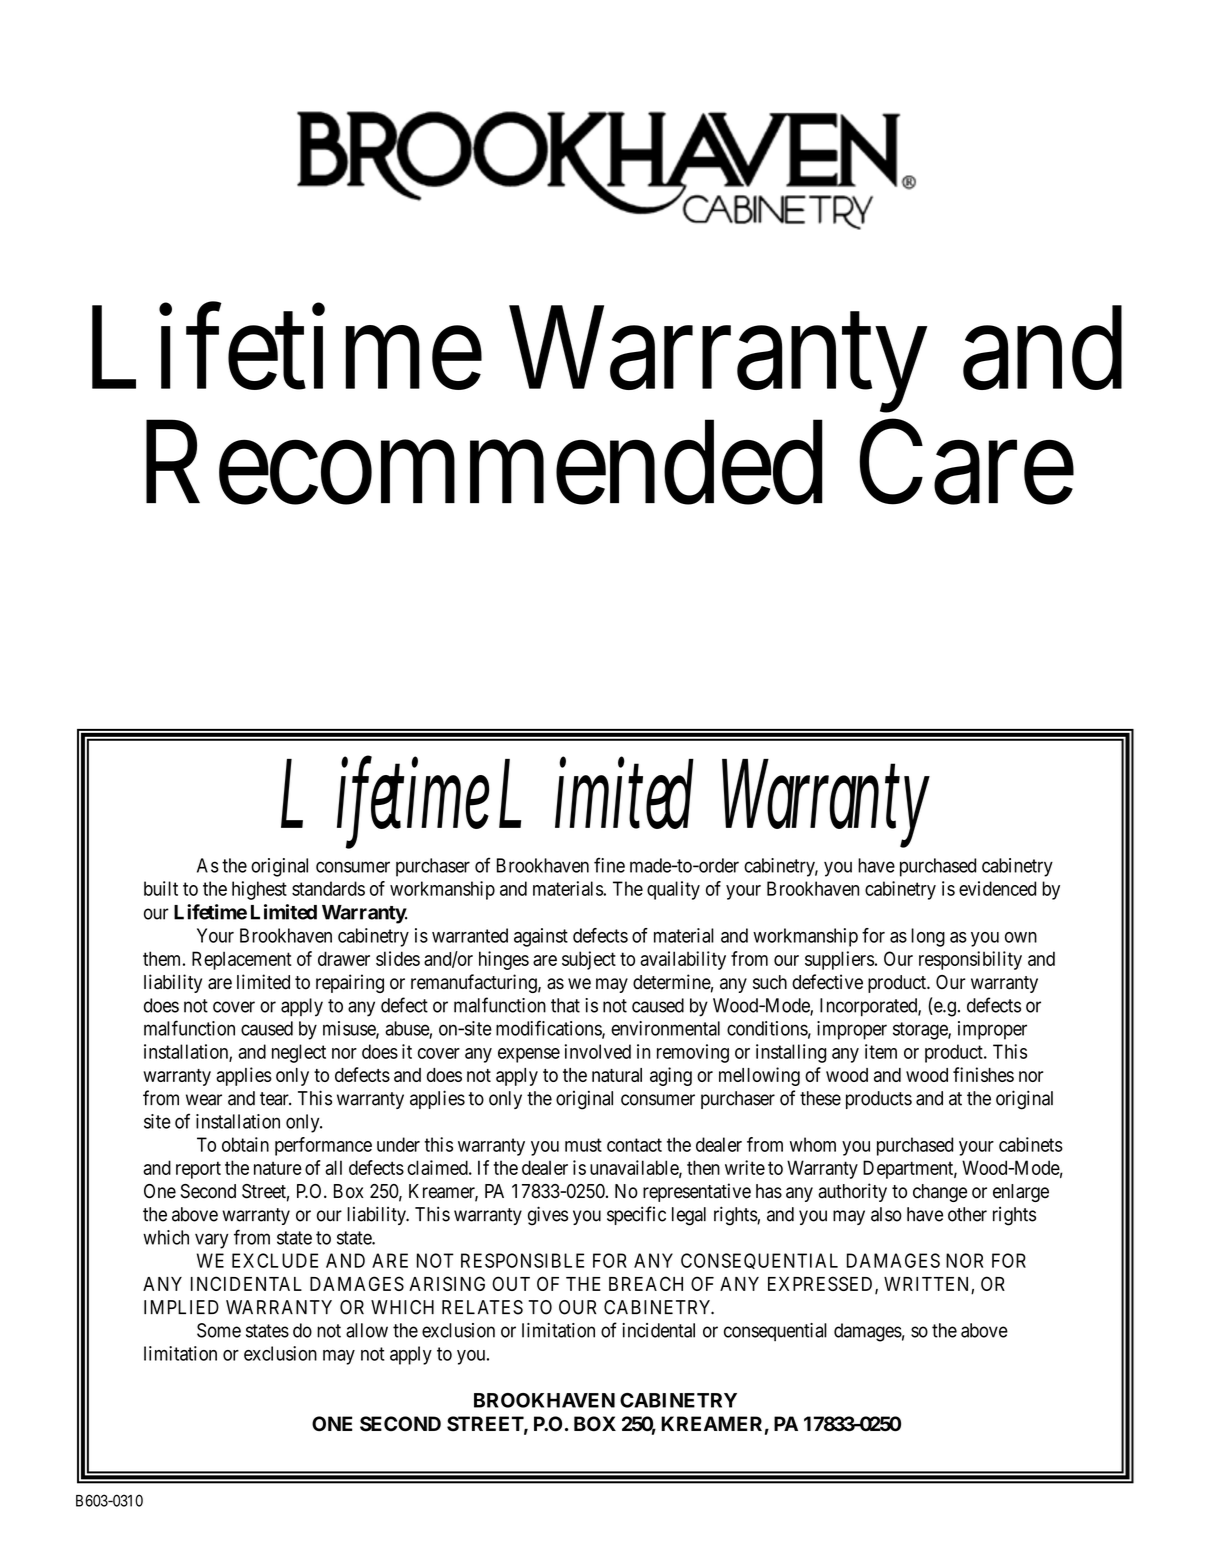 The width and height of the document is (1209, 1565). Describe the element at coordinates (928, 937) in the document. I see `long` at that location.
